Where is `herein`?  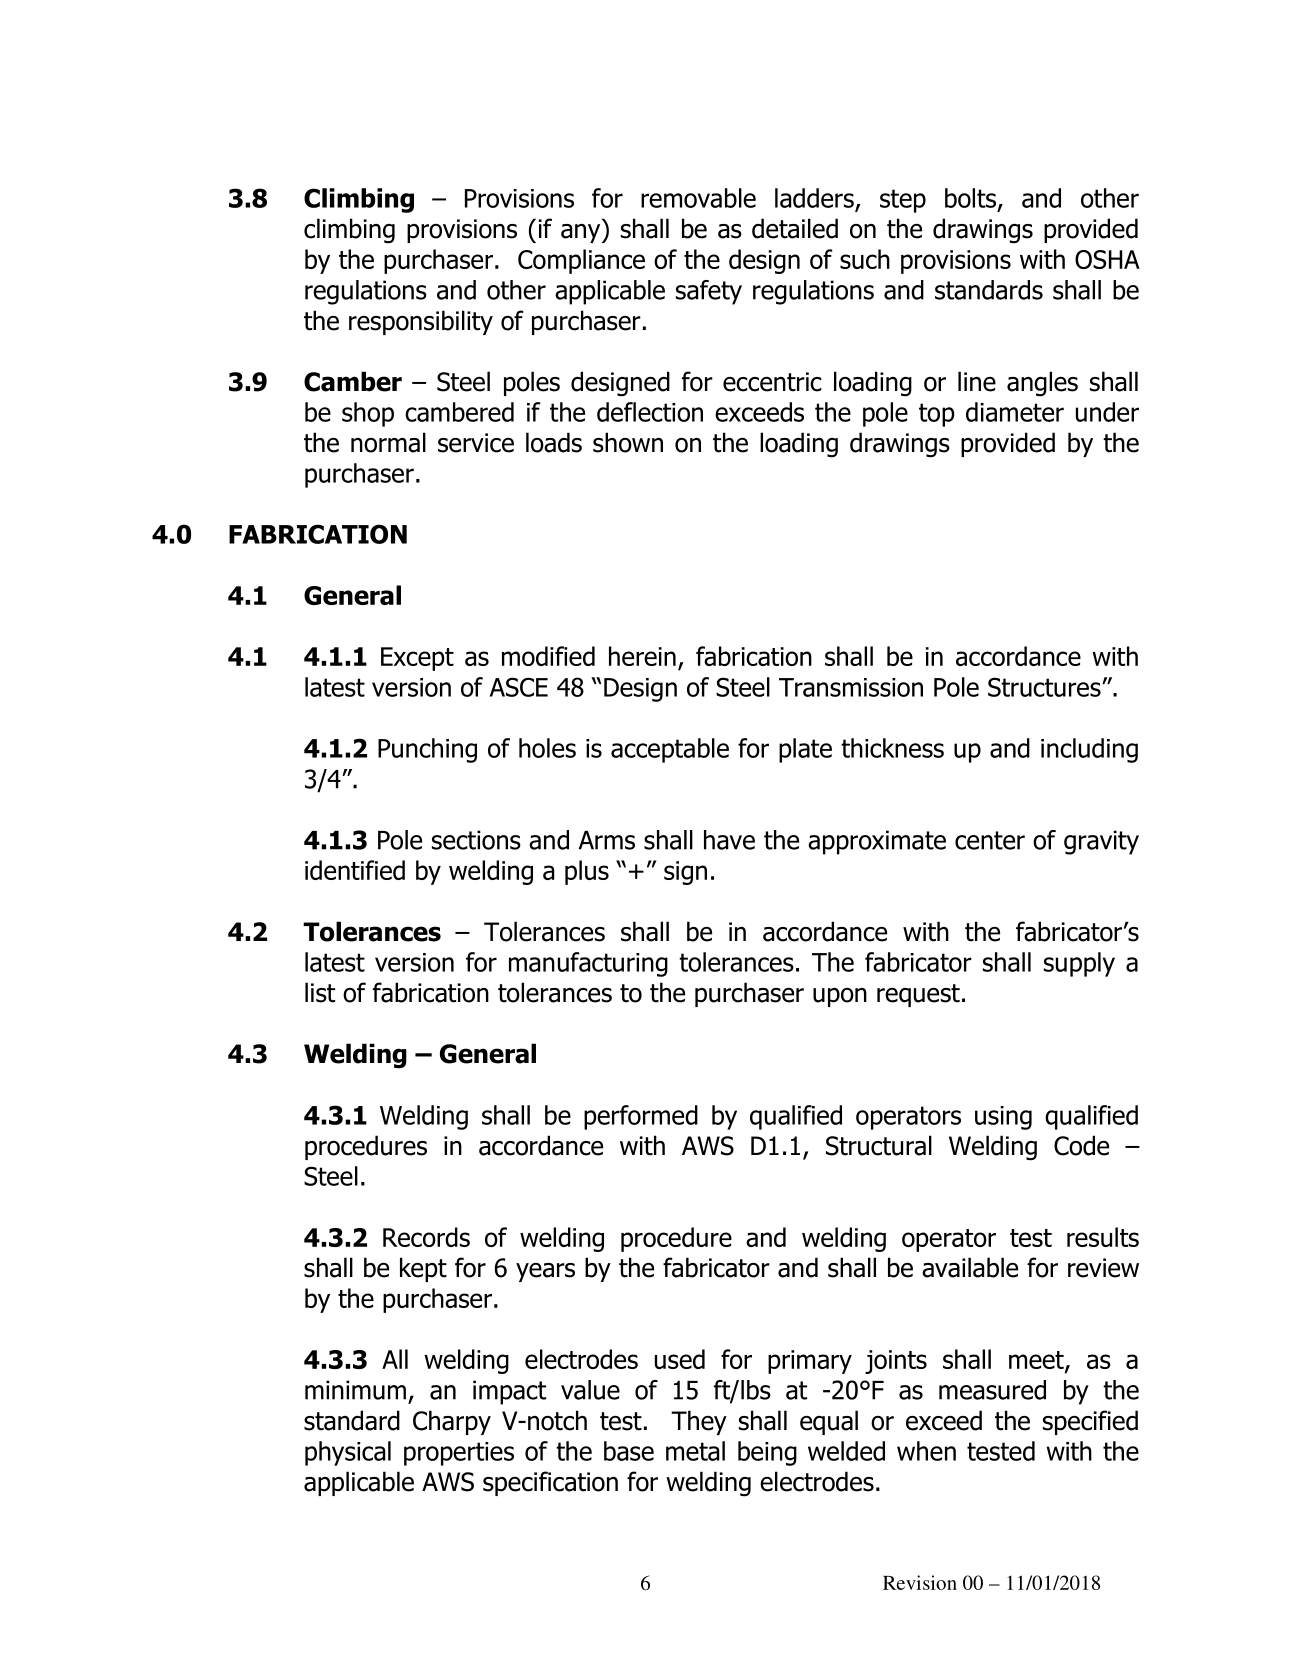 herein is located at coordinates (642, 656).
